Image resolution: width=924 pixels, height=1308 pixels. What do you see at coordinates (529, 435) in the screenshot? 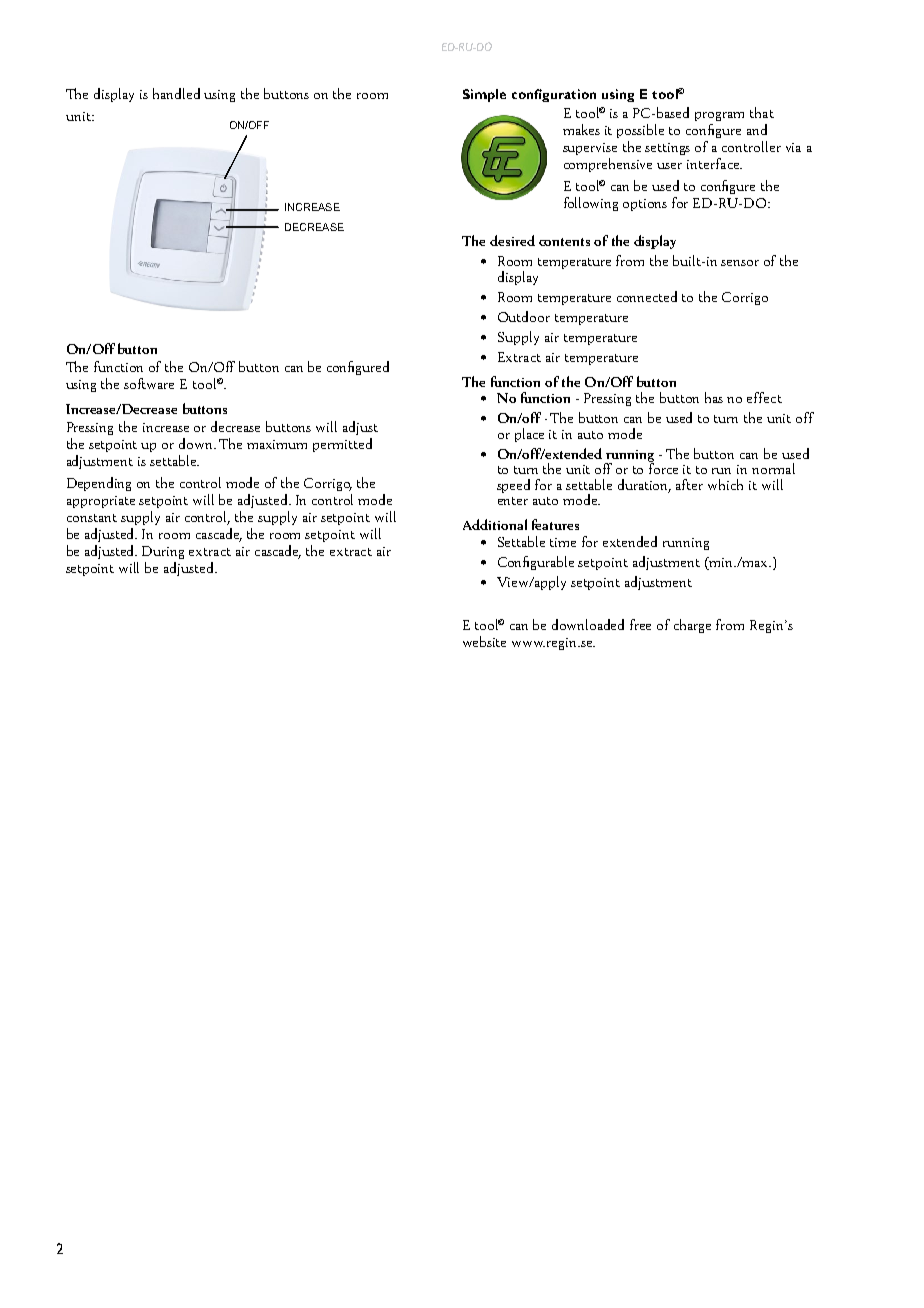
I see `place` at bounding box center [529, 435].
